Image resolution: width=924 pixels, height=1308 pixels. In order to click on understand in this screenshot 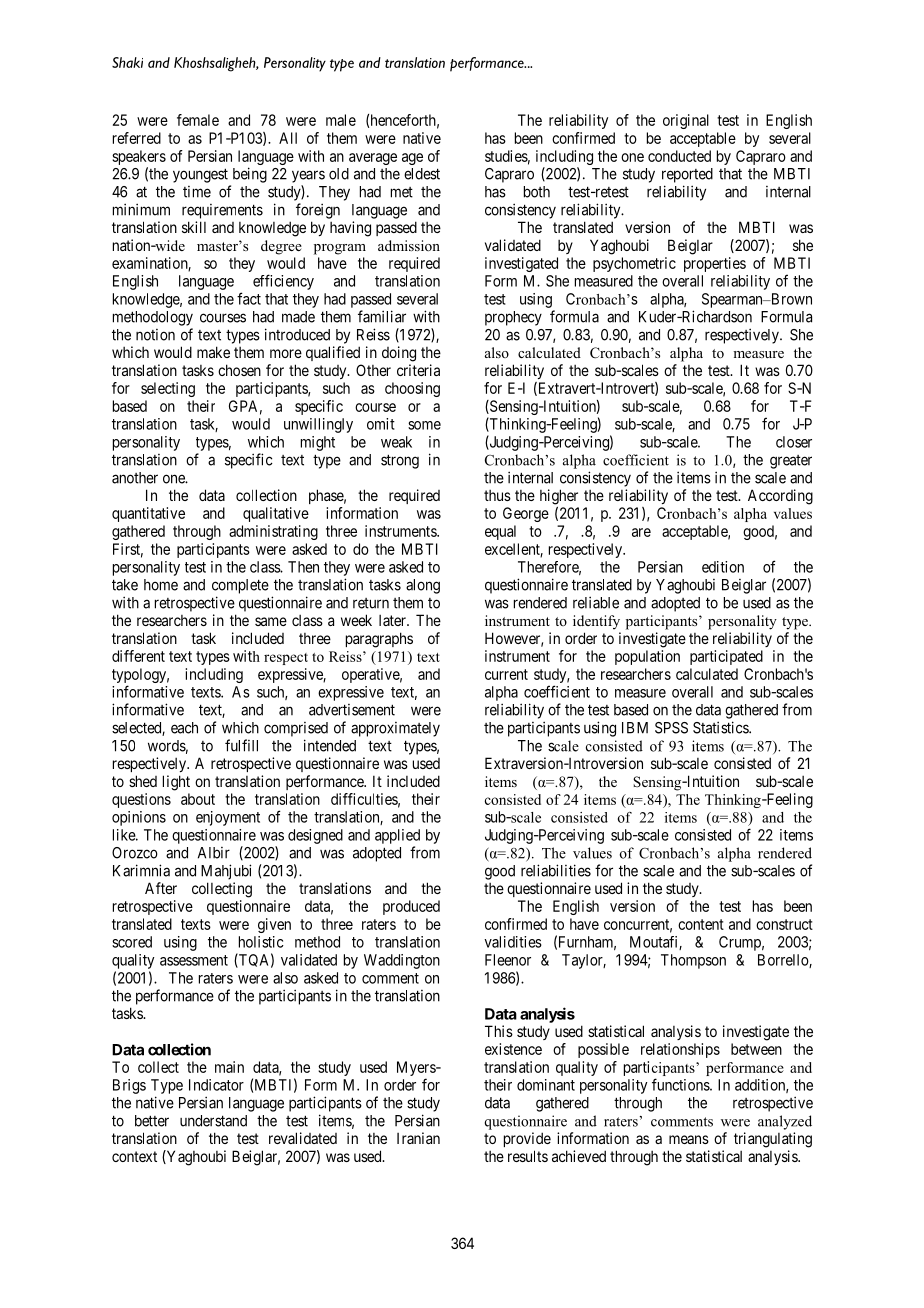, I will do `click(213, 1121)`.
